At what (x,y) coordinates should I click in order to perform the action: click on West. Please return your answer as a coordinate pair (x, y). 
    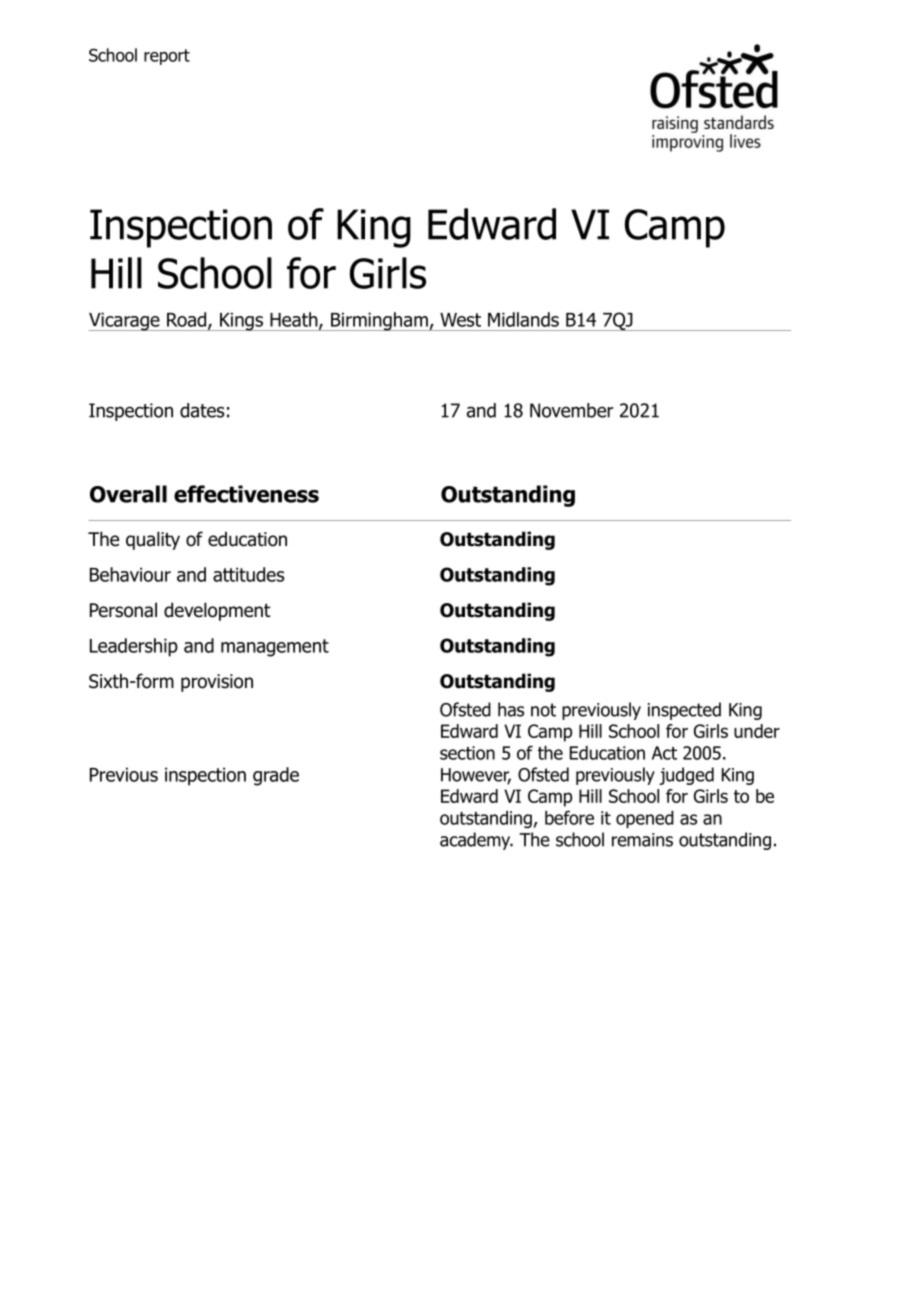
    Looking at the image, I should click on (460, 320).
